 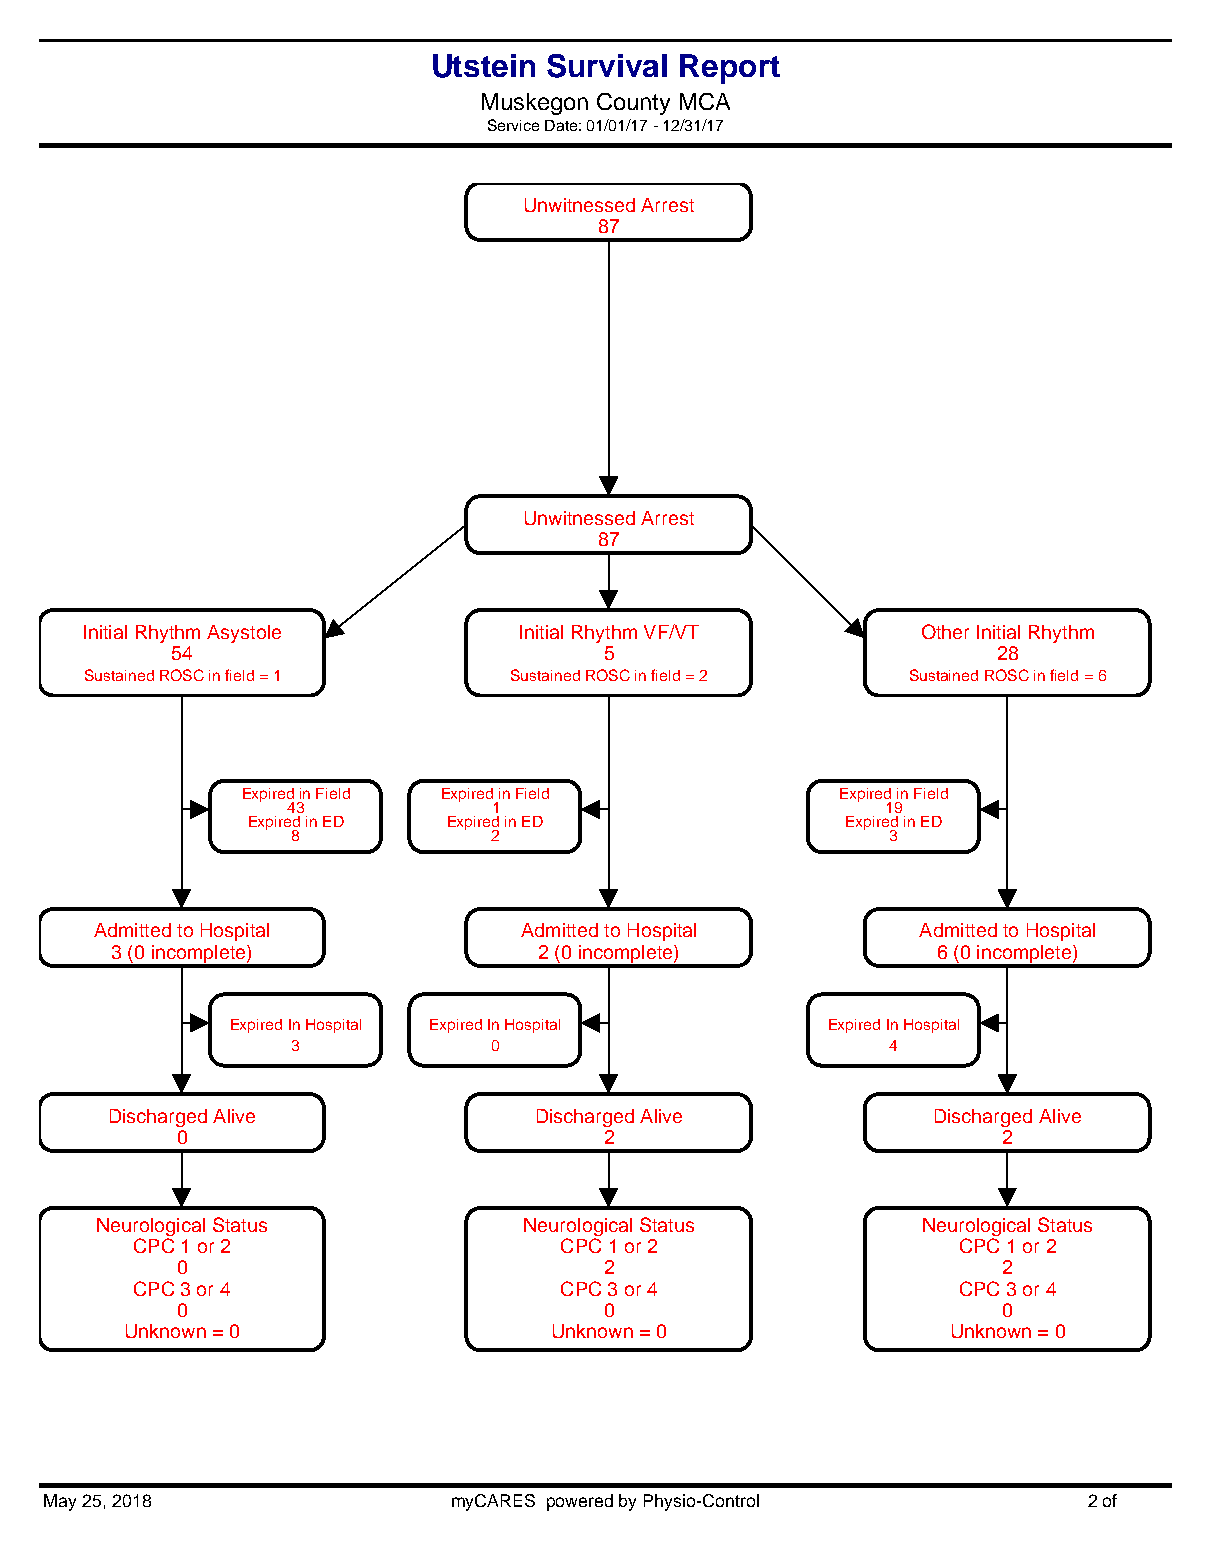 What do you see at coordinates (607, 66) in the screenshot?
I see `Survival` at bounding box center [607, 66].
